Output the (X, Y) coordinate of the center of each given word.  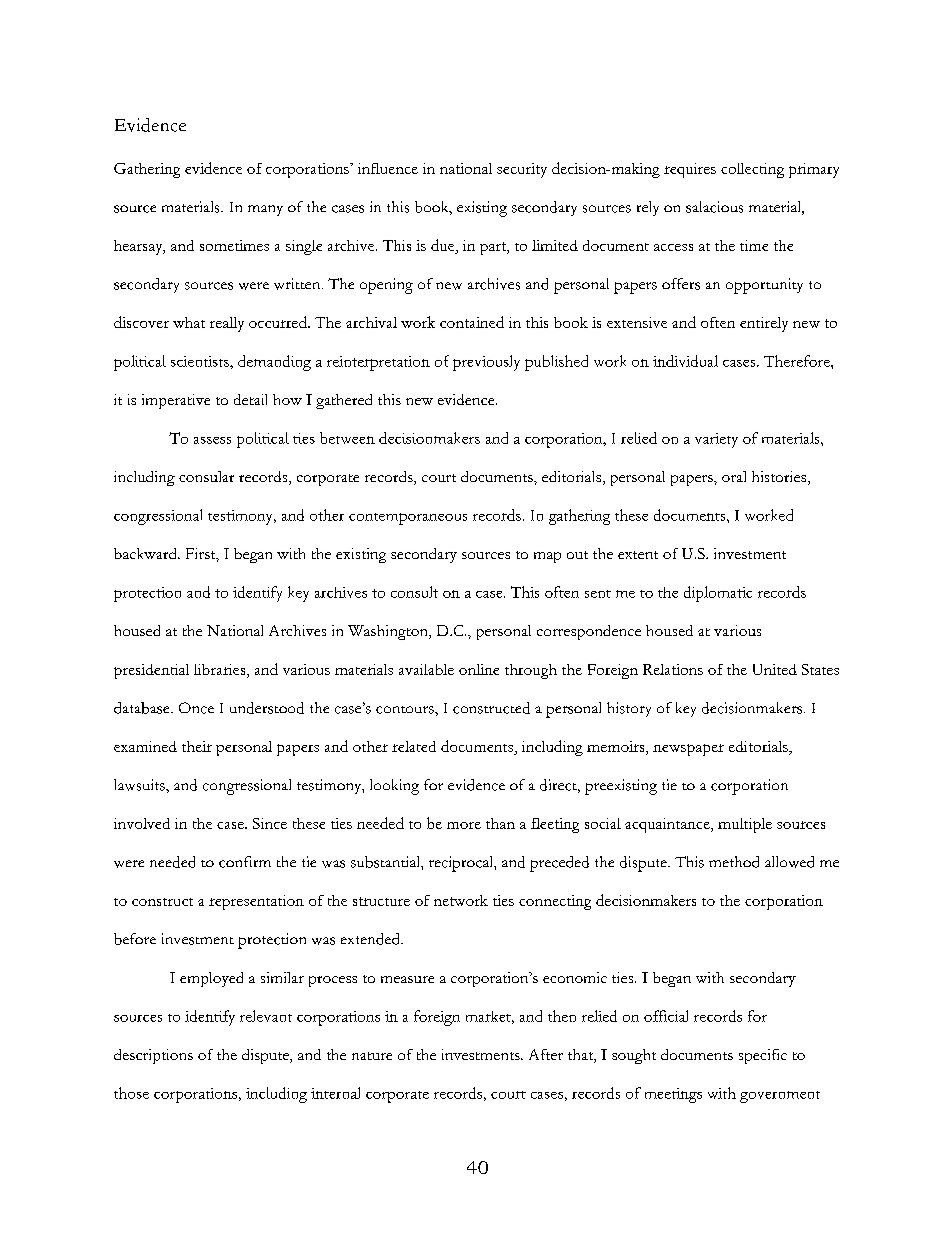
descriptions (153, 1056)
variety (716, 440)
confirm (245, 862)
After (546, 1054)
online (479, 669)
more (464, 825)
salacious (714, 207)
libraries (221, 671)
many (265, 210)
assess (212, 440)
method (734, 862)
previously (486, 363)
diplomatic (718, 594)
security (522, 170)
